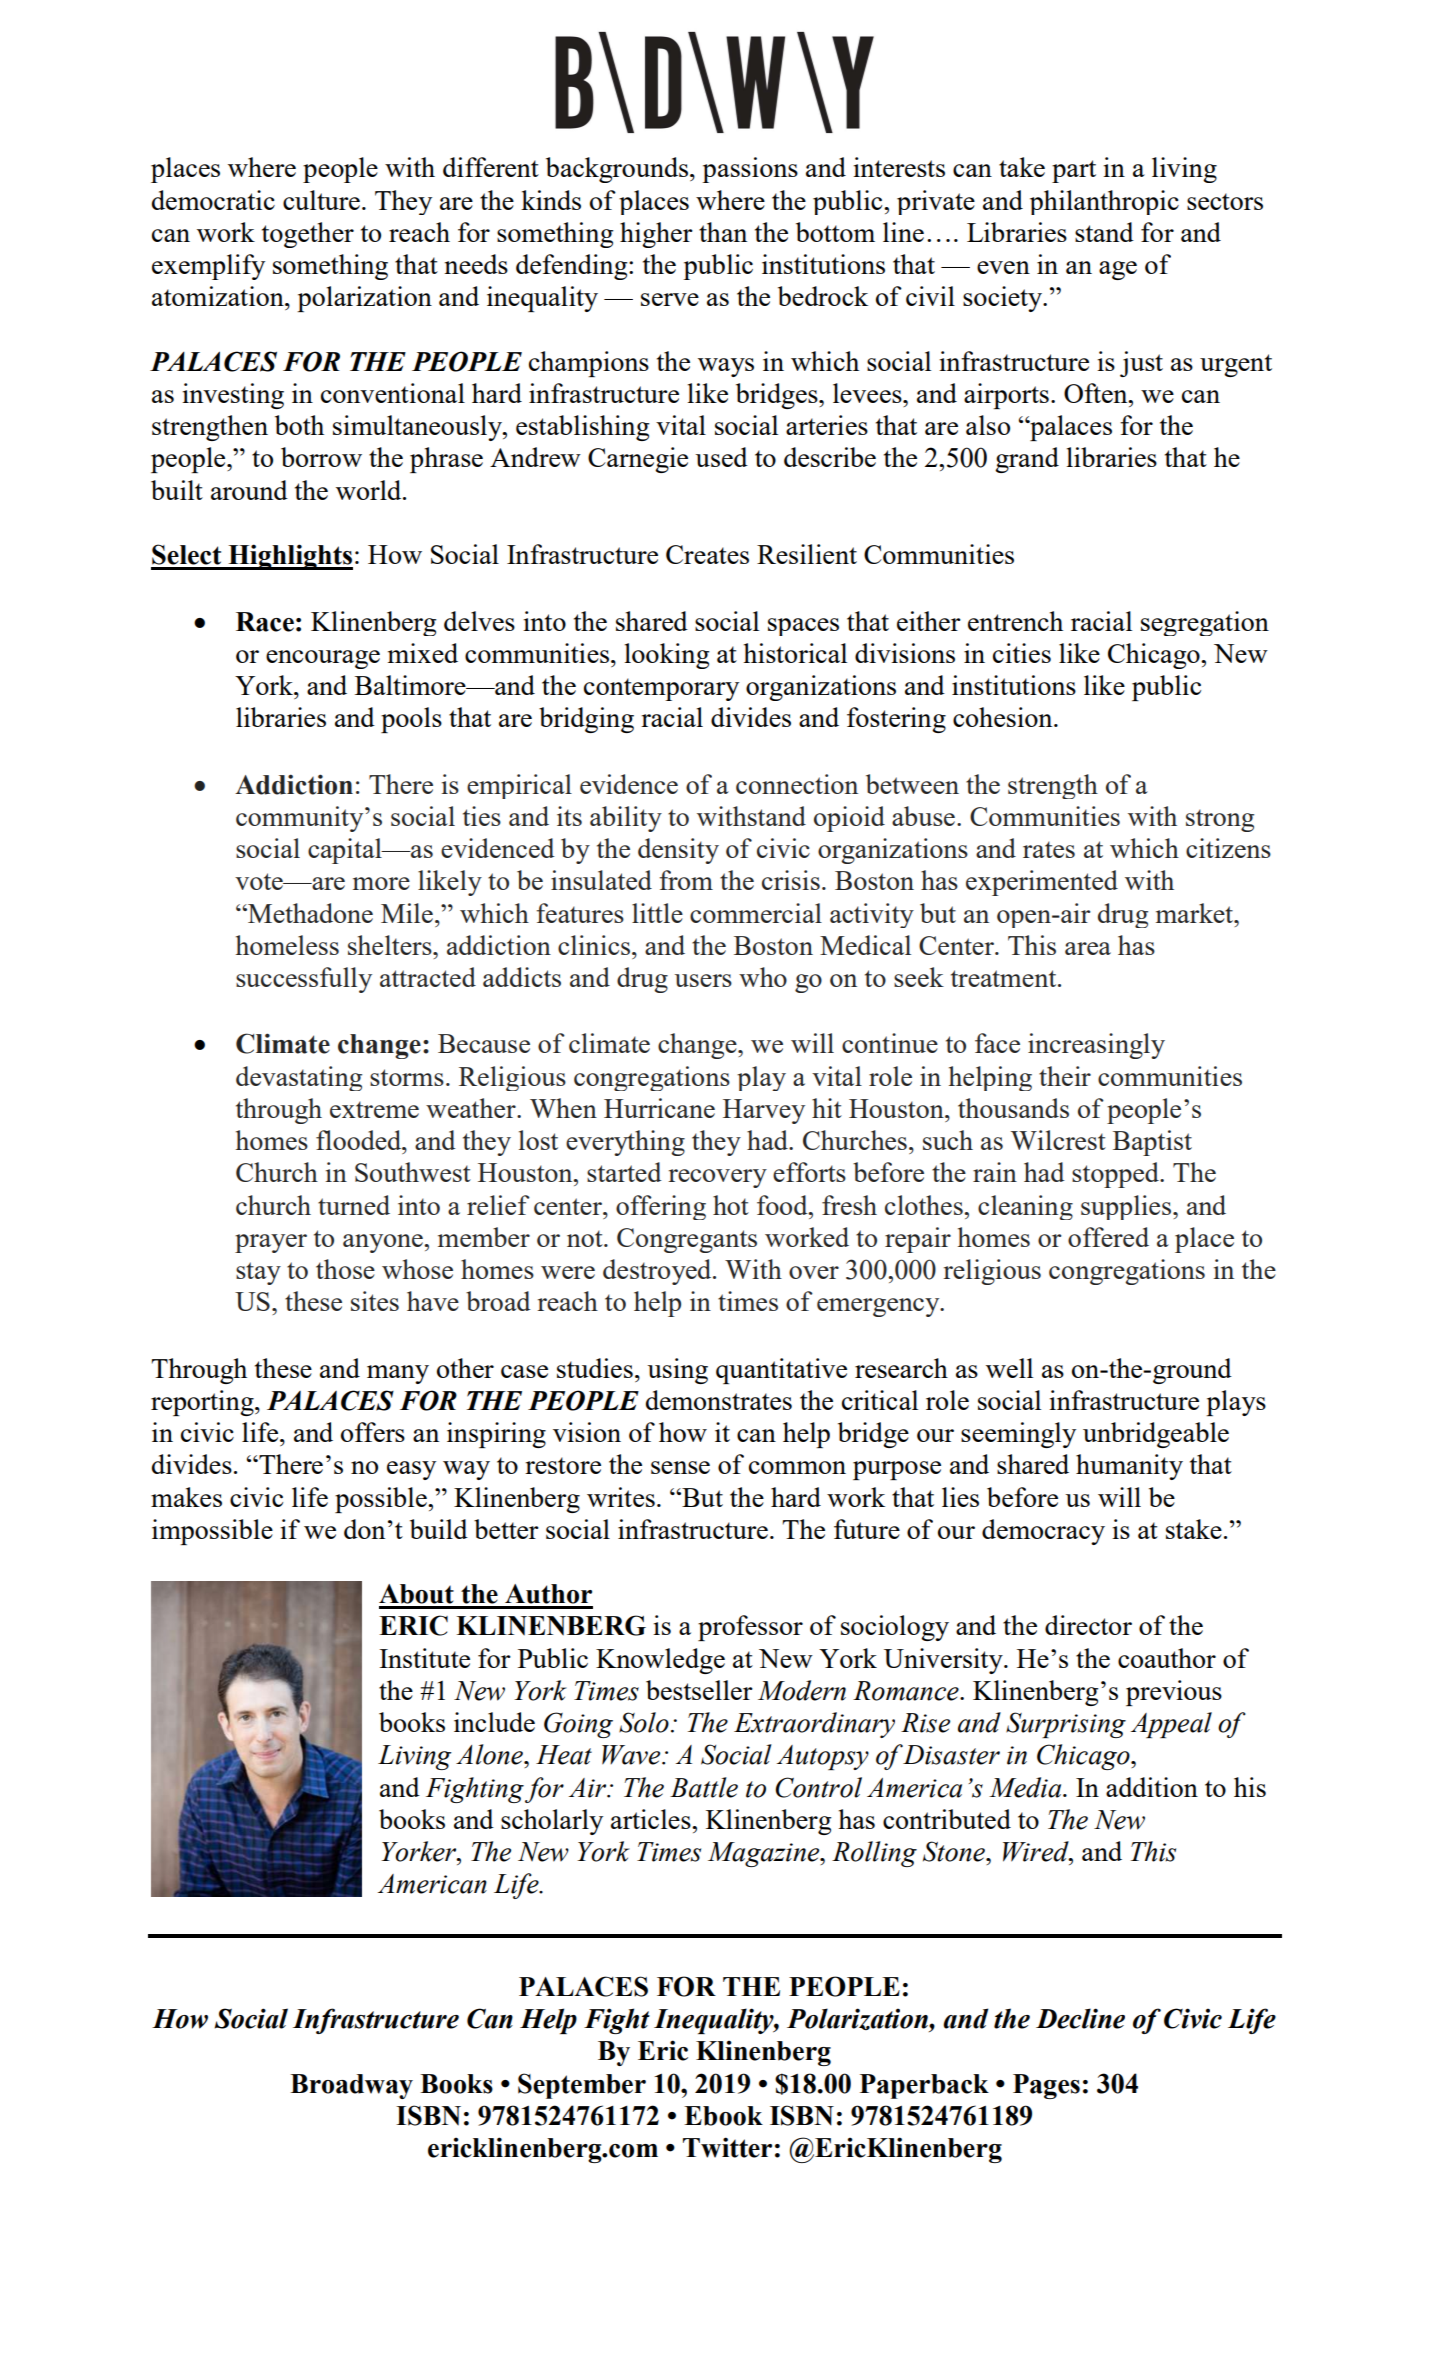 Image resolution: width=1429 pixels, height=2354 pixels. Describe the element at coordinates (723, 232) in the image. I see `than` at that location.
